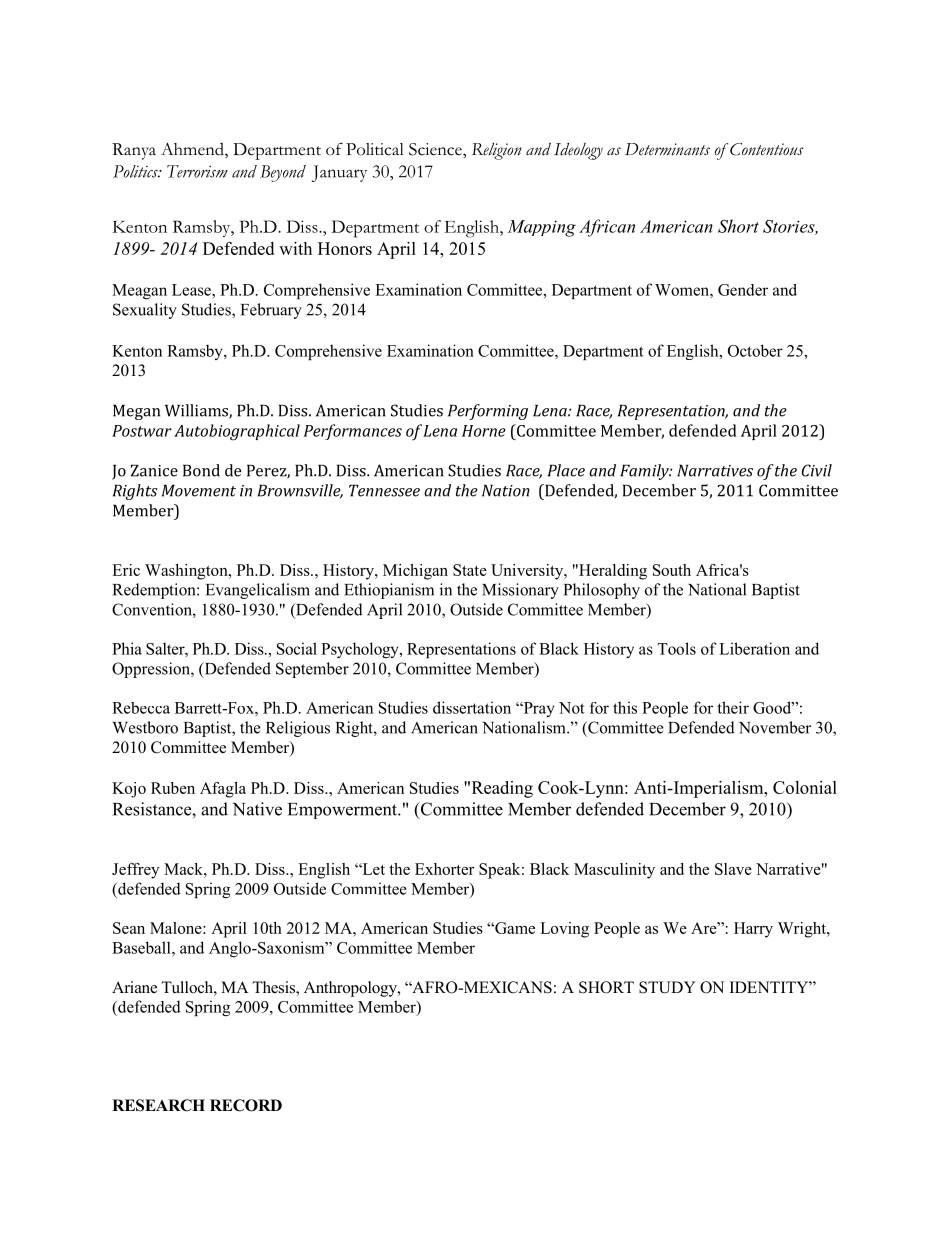 This screenshot has height=1233, width=952. What do you see at coordinates (197, 171) in the screenshot?
I see `Terrorism` at bounding box center [197, 171].
